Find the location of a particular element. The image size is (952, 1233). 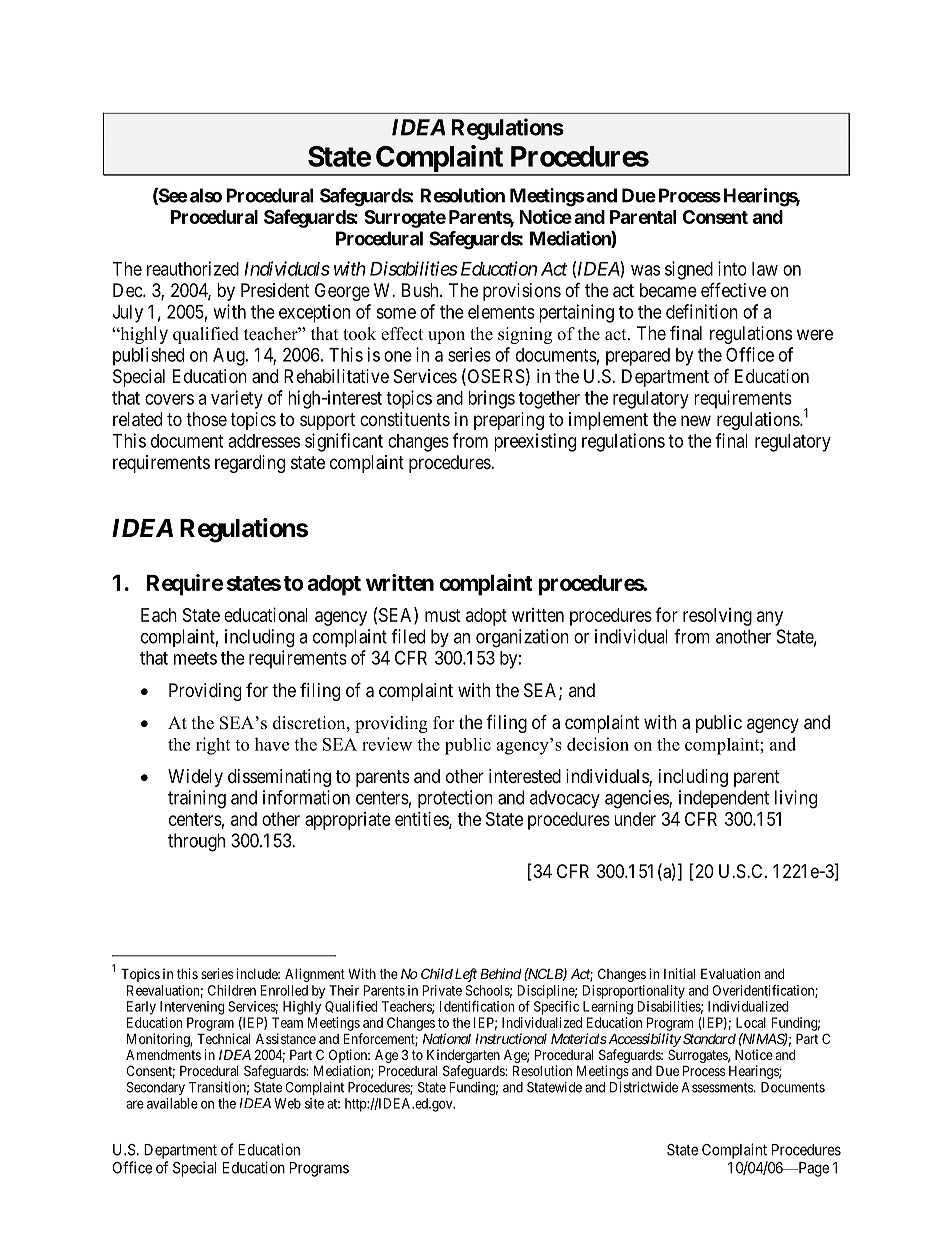

Kindergarten is located at coordinates (463, 1057).
